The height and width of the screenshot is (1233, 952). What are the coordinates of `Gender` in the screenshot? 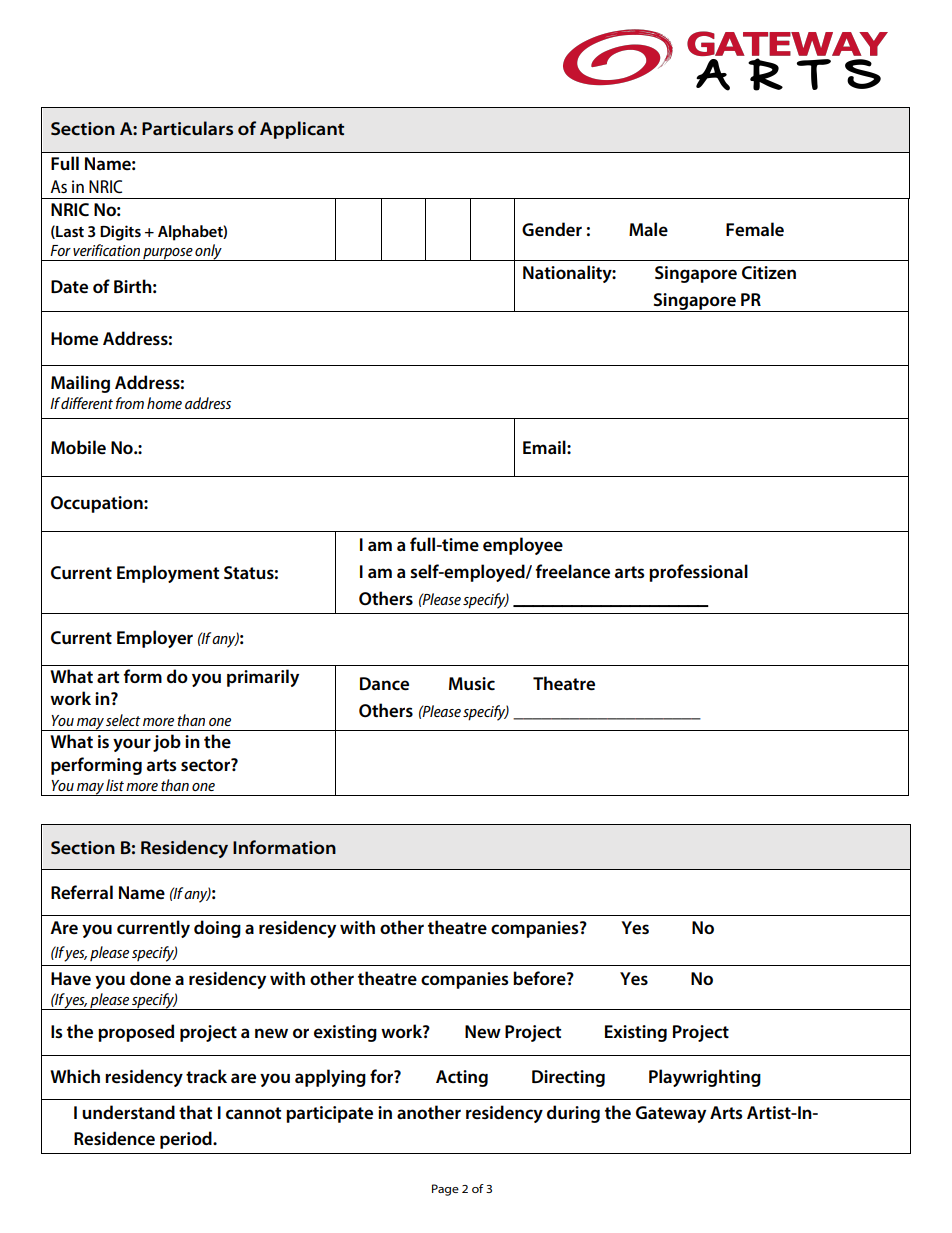 It's located at (552, 229).
